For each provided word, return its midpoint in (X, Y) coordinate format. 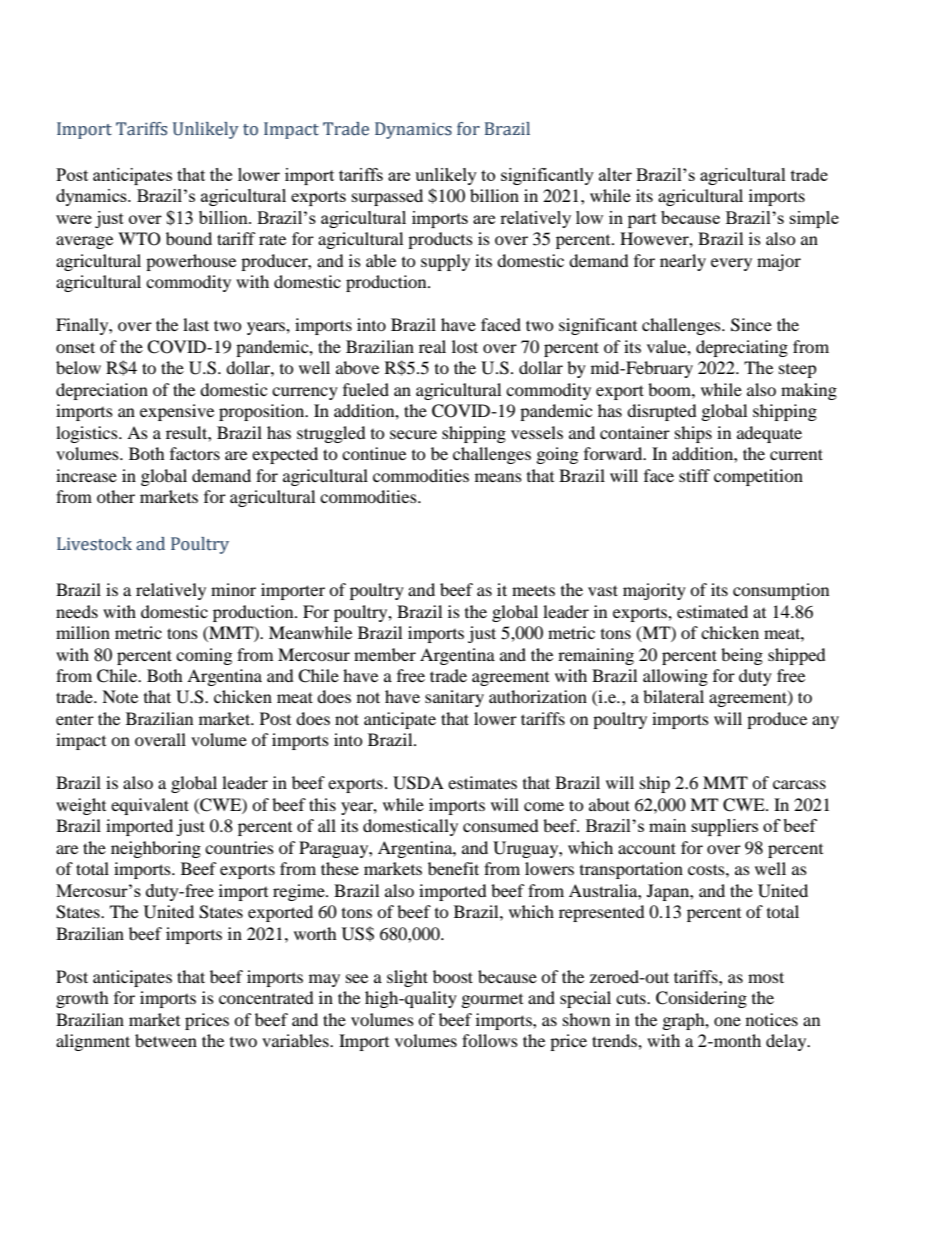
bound (189, 238)
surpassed (387, 197)
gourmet (492, 1001)
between (166, 1040)
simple (814, 219)
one (727, 1021)
